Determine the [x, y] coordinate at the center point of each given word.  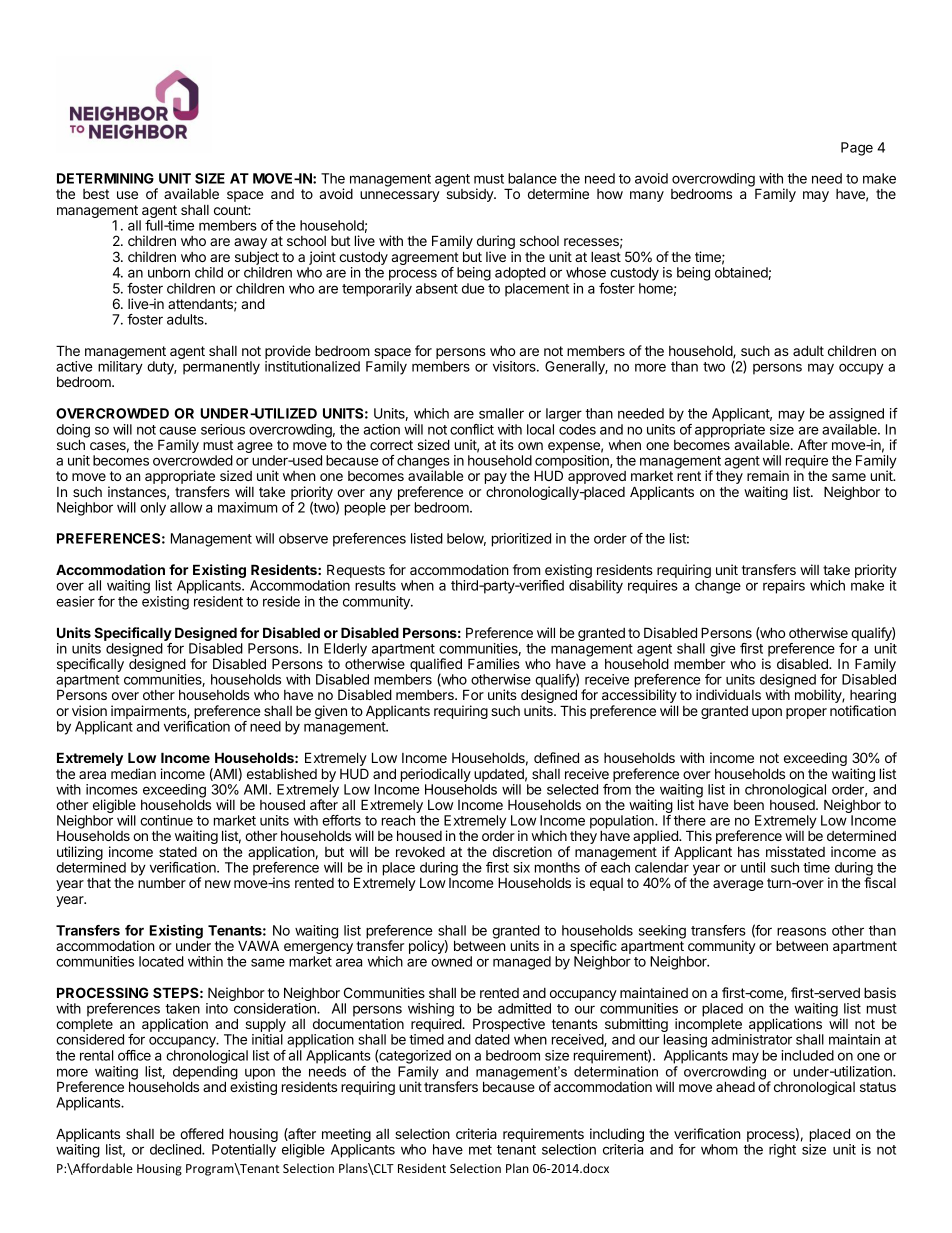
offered [202, 1133]
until [753, 867]
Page [857, 149]
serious [223, 429]
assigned [856, 415]
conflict [472, 429]
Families [494, 663]
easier [75, 601]
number [162, 882]
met [480, 1150]
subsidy [470, 195]
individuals [728, 694]
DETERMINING [105, 178]
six [522, 867]
